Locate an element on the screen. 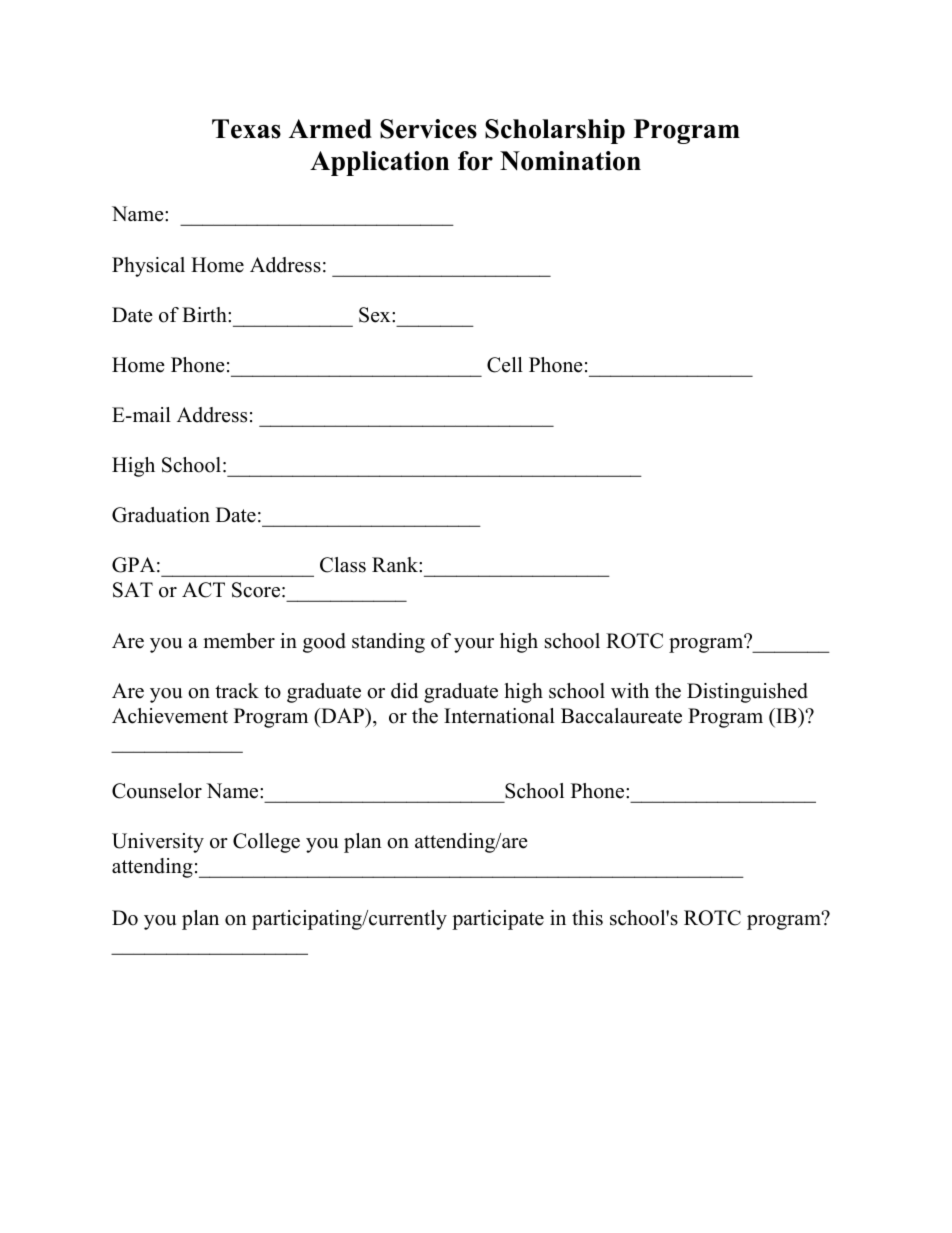  Class is located at coordinates (343, 565).
